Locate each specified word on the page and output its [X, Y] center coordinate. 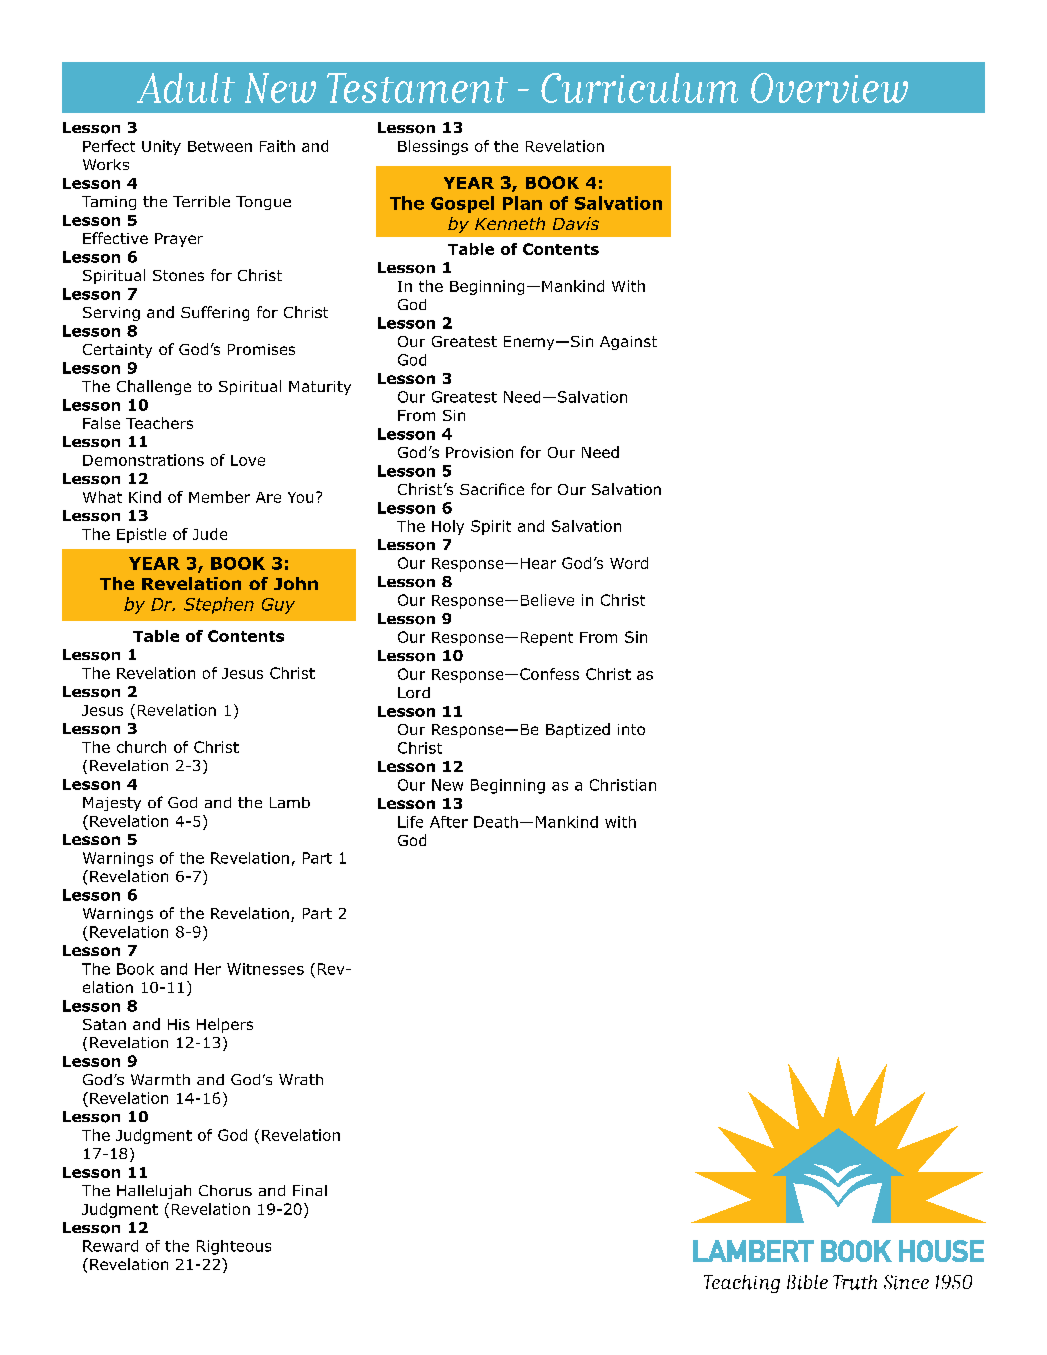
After [449, 822]
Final [310, 1190]
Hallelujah [154, 1192]
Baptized [578, 730]
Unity [161, 147]
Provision [479, 452]
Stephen [219, 605]
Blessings [433, 147]
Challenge [154, 387]
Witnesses [265, 969]
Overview [829, 88]
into [631, 729]
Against [628, 343]
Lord [414, 692]
